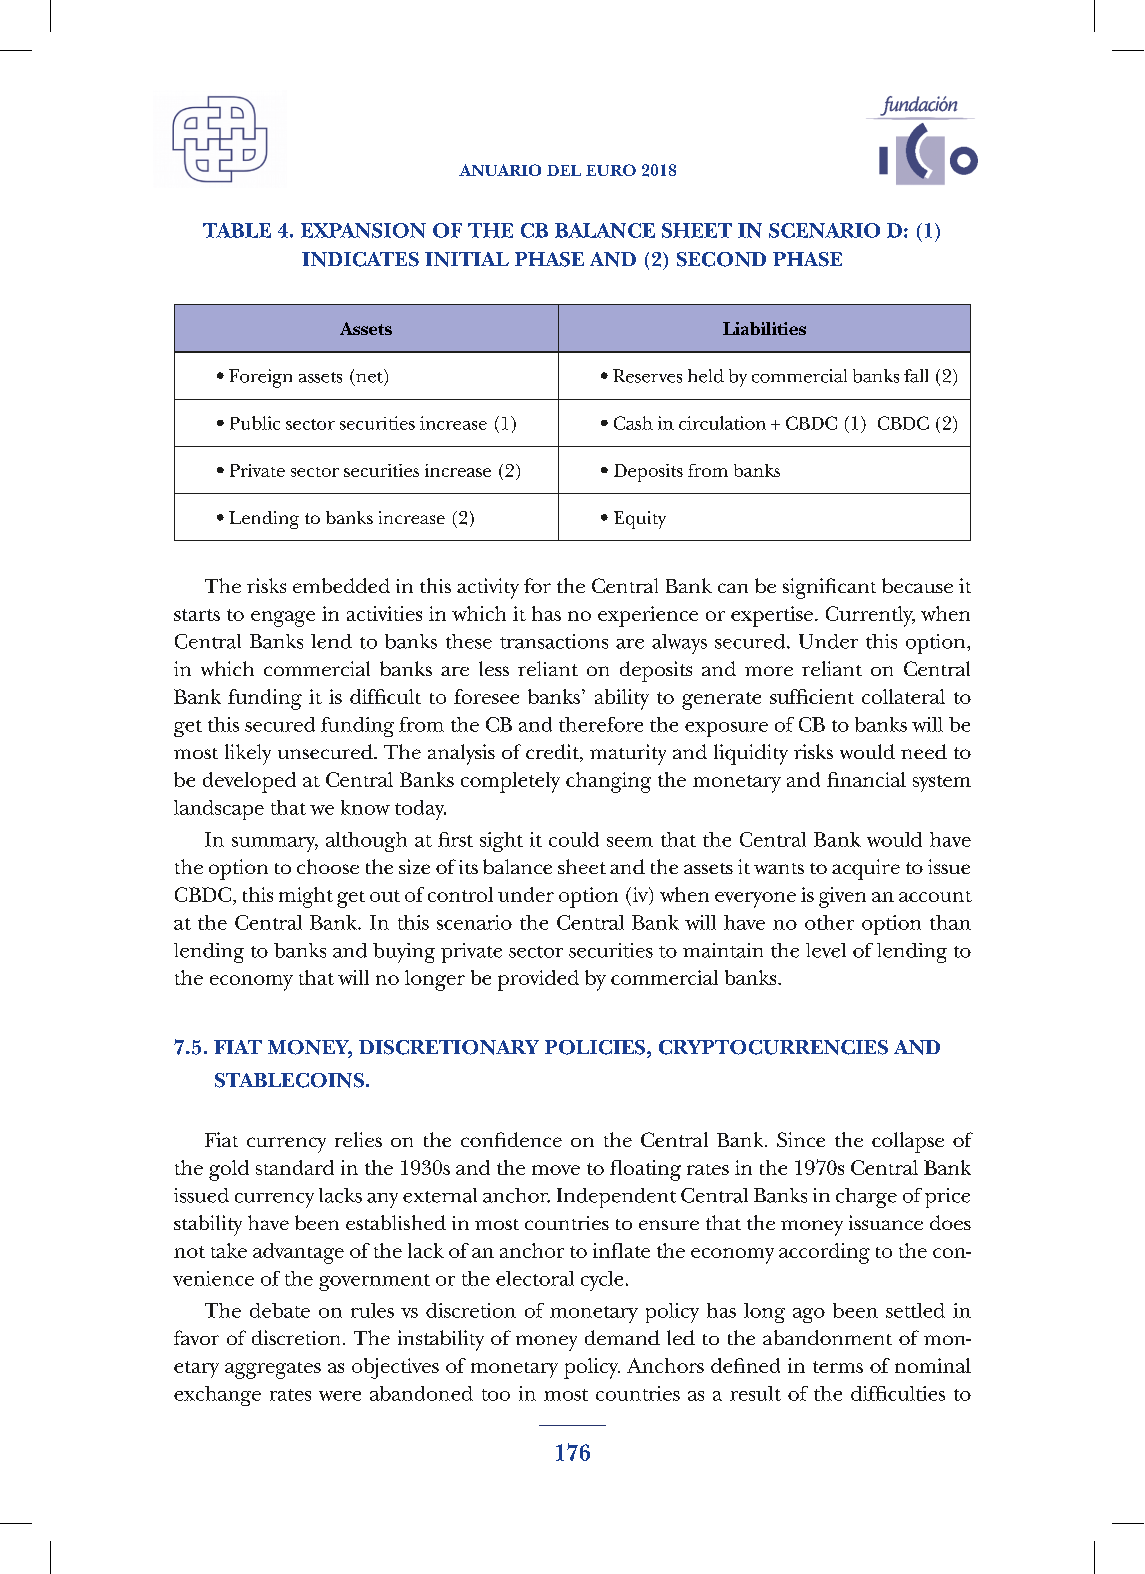  I want to click on POLICIES, so click(596, 1047).
